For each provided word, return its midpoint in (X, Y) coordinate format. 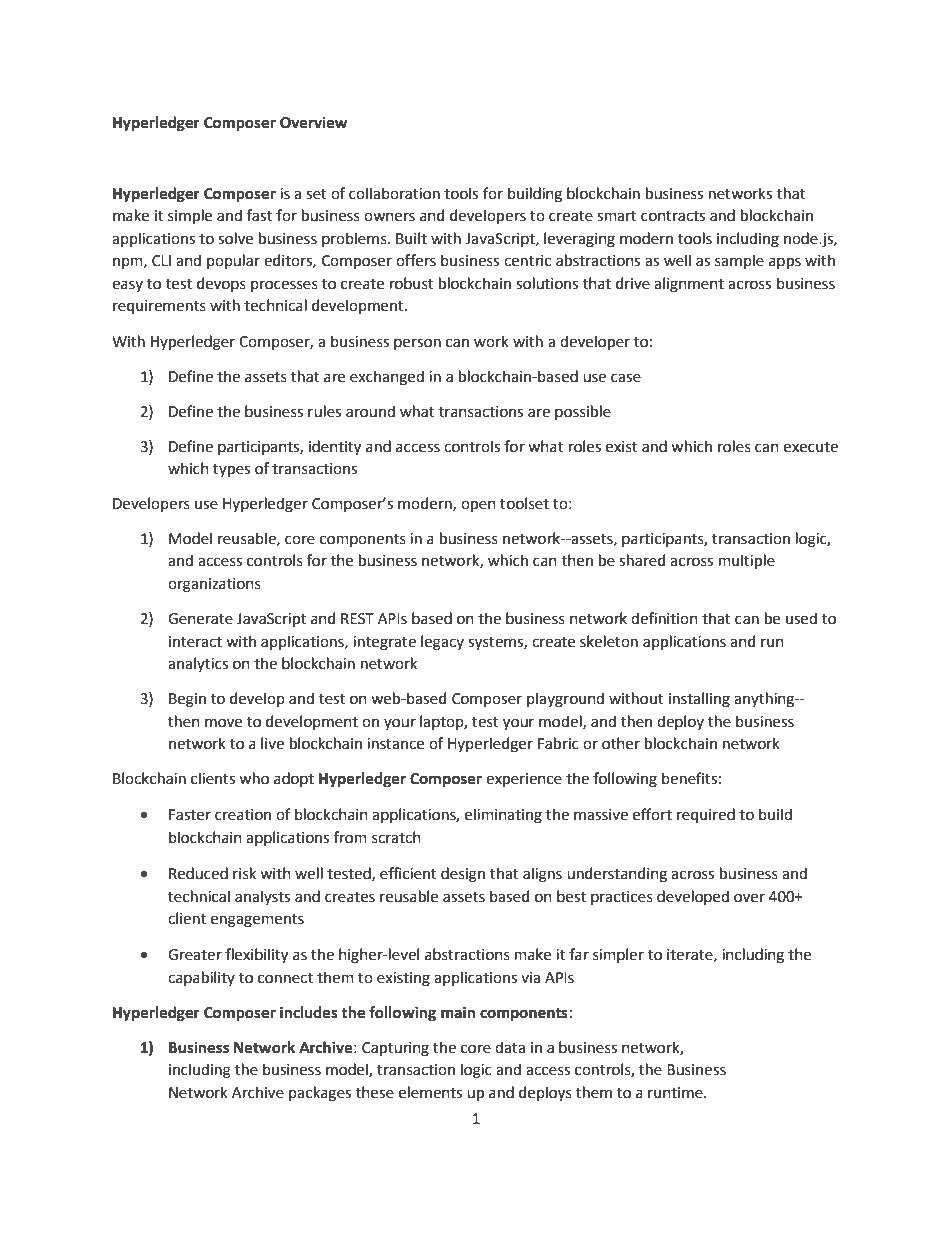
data (510, 1047)
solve (235, 238)
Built (411, 238)
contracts (673, 216)
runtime (676, 1093)
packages (320, 1094)
